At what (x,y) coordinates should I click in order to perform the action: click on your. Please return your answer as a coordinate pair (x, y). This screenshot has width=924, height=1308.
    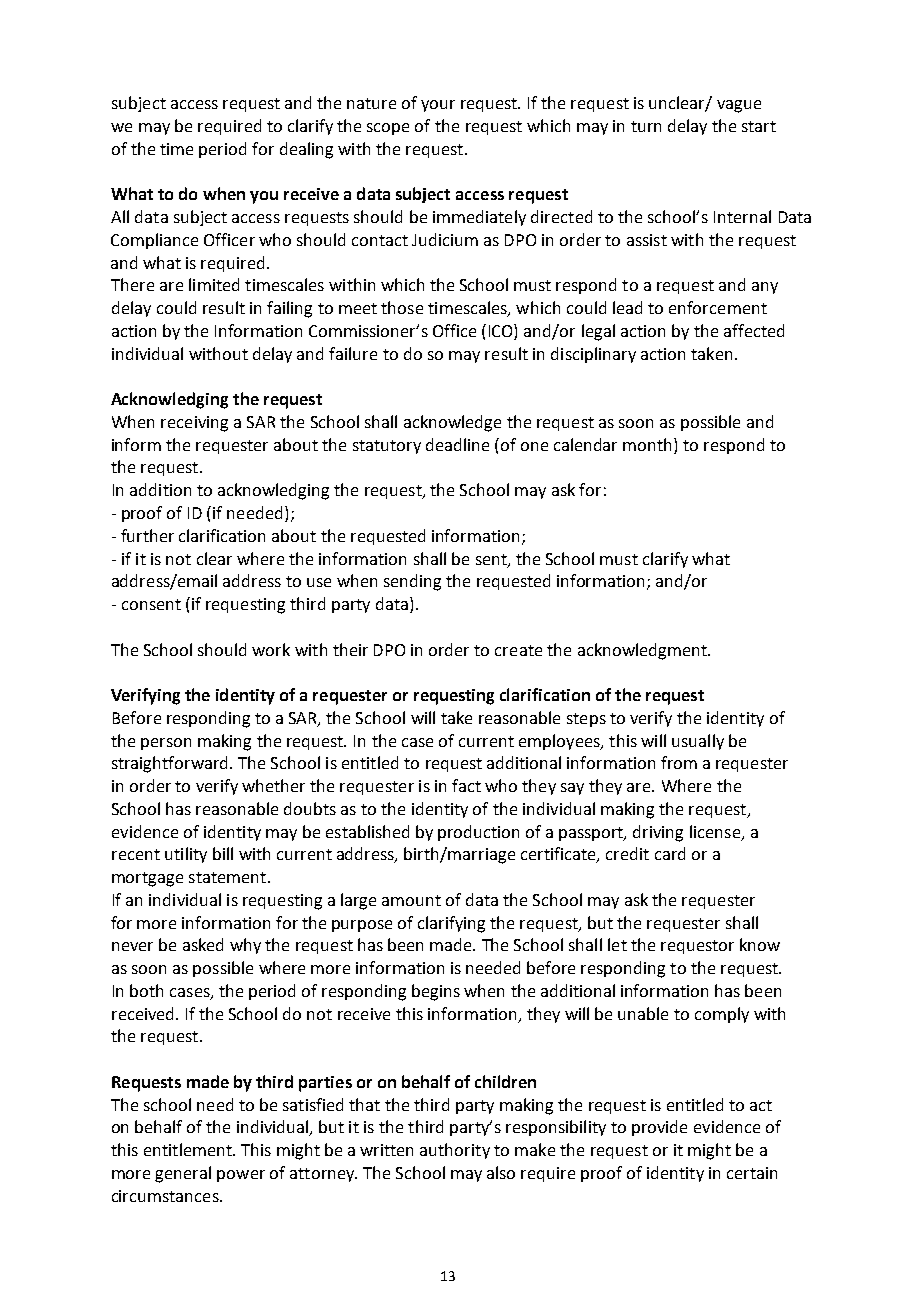
    Looking at the image, I should click on (438, 106).
